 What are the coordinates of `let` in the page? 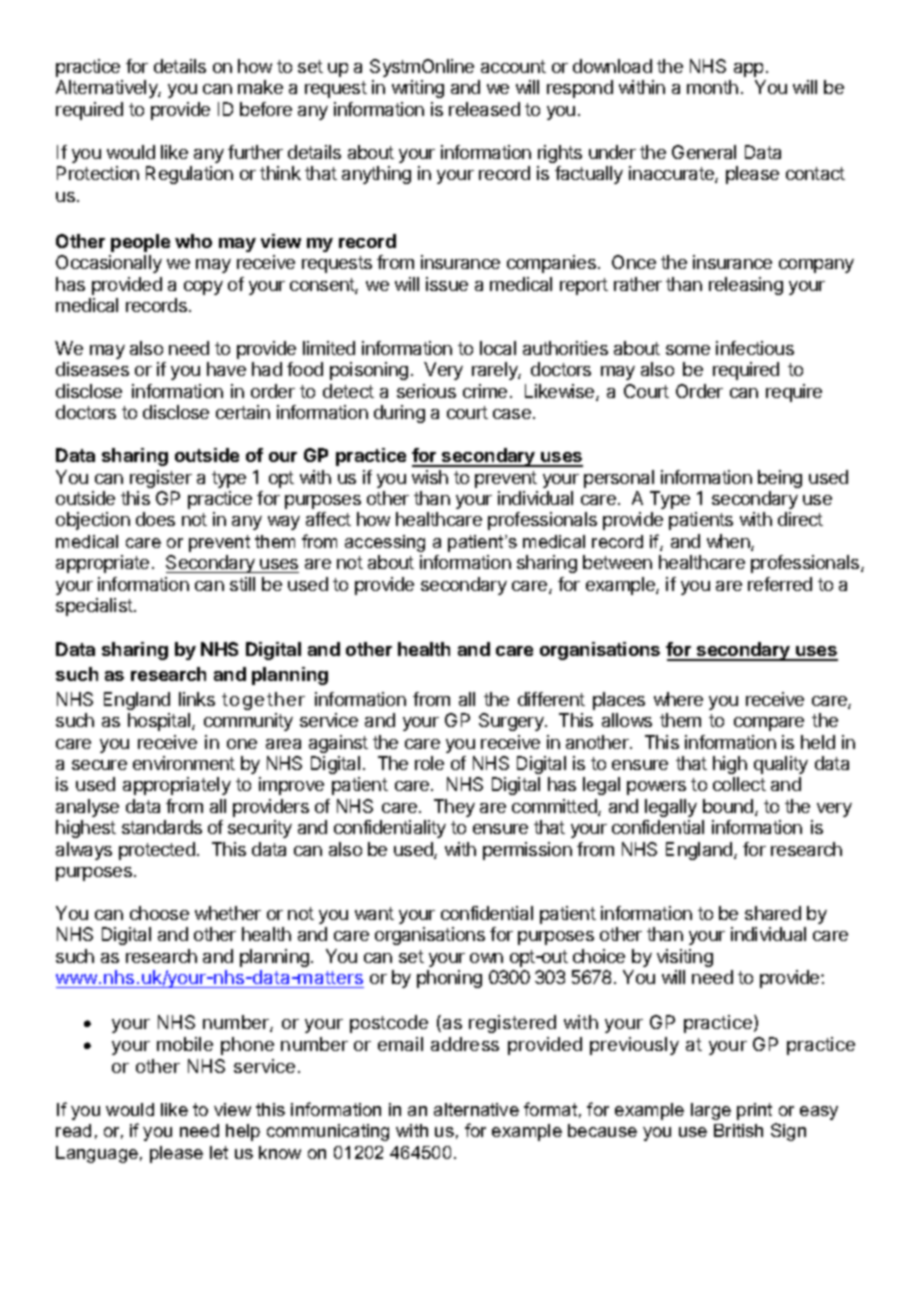 It's located at (219, 1152).
